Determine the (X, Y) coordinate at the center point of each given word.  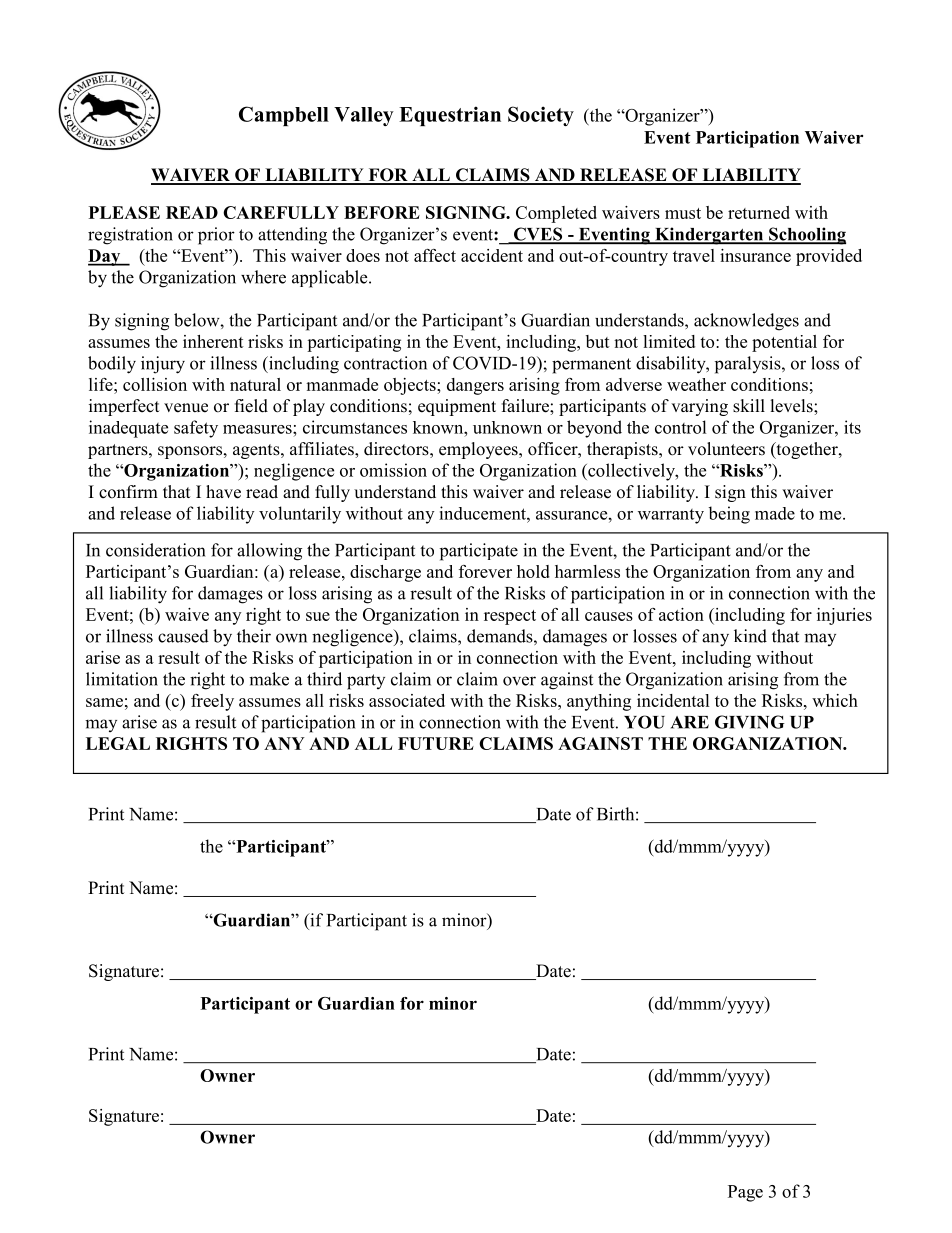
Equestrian (450, 116)
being (729, 515)
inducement (483, 513)
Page (745, 1193)
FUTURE (436, 743)
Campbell (284, 116)
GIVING (750, 722)
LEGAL (118, 743)
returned (759, 212)
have (223, 492)
